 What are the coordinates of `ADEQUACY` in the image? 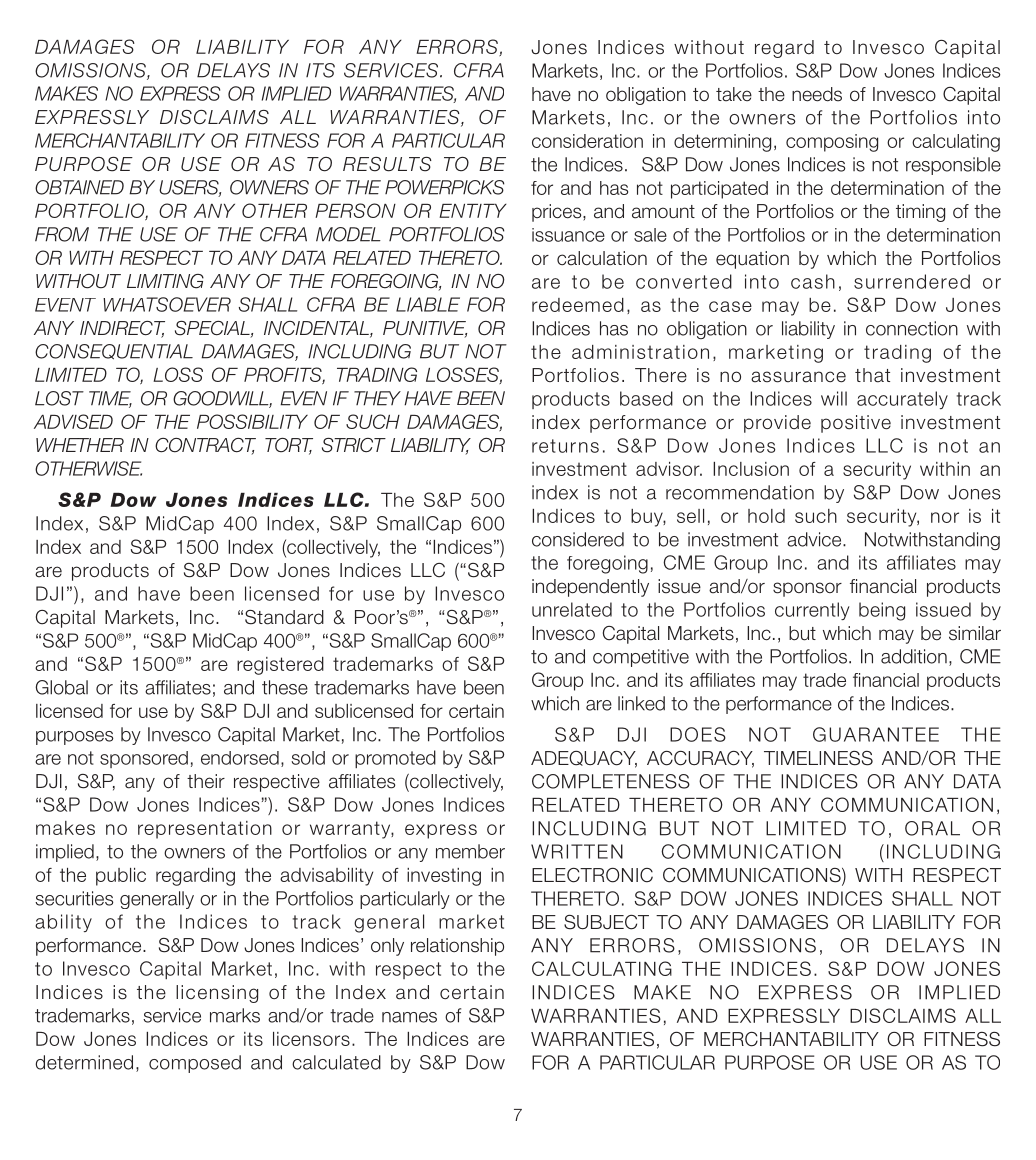 It's located at (584, 759).
